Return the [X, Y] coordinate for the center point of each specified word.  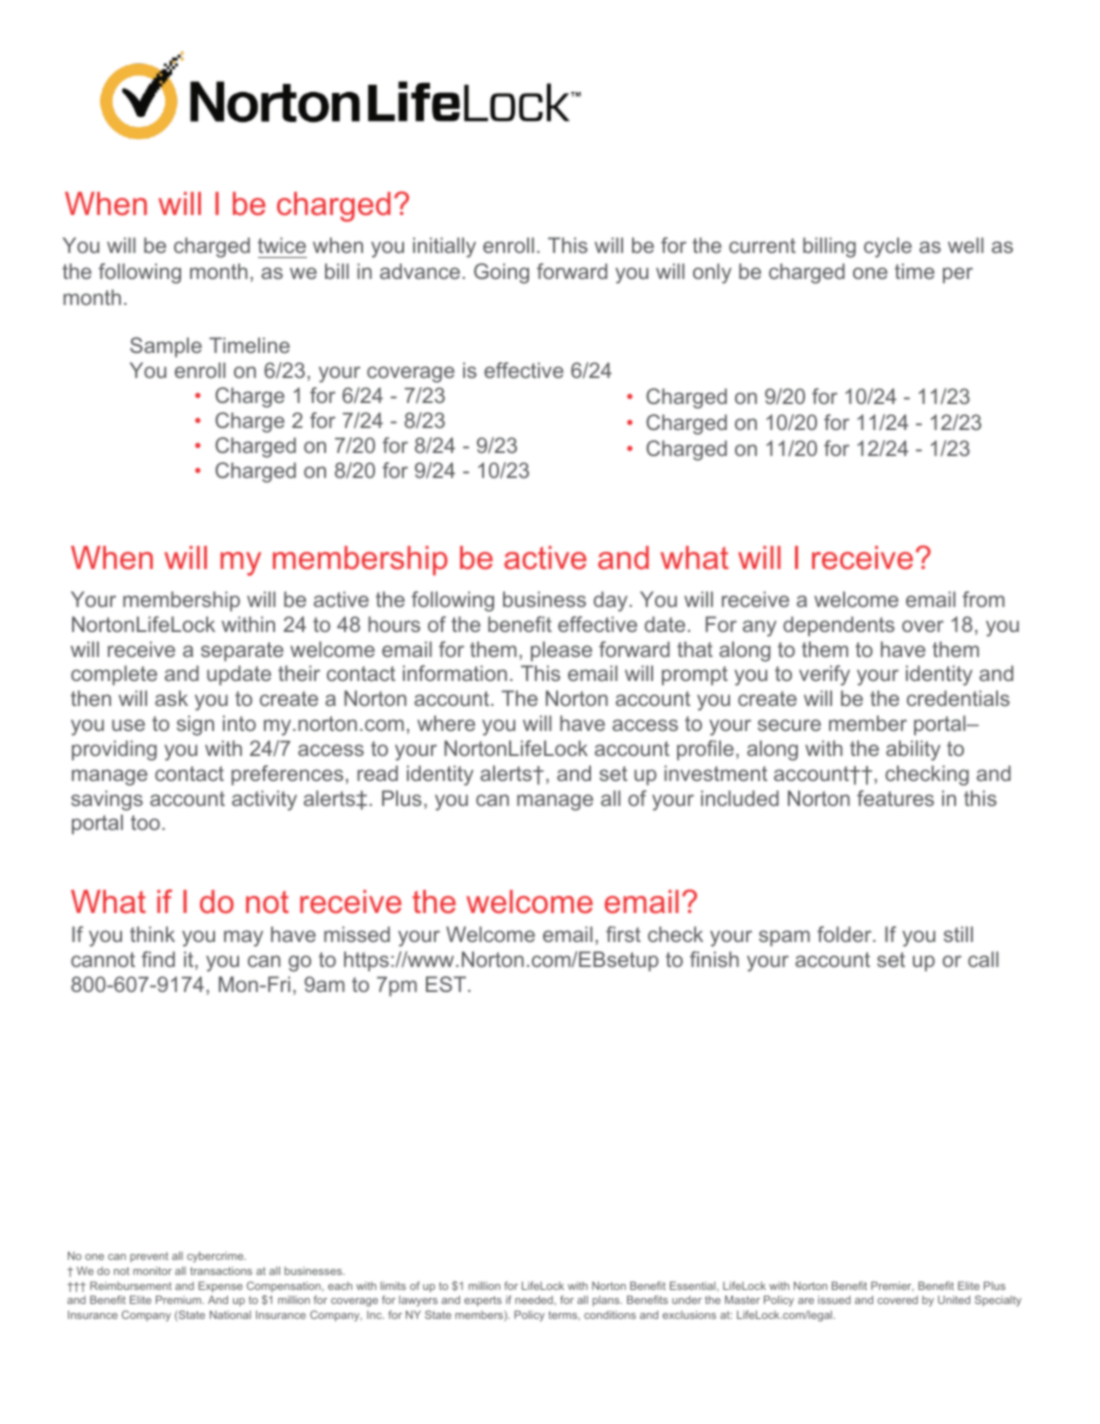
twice [282, 245]
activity [264, 800]
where [446, 723]
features [895, 798]
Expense [220, 1287]
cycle [888, 247]
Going [501, 273]
